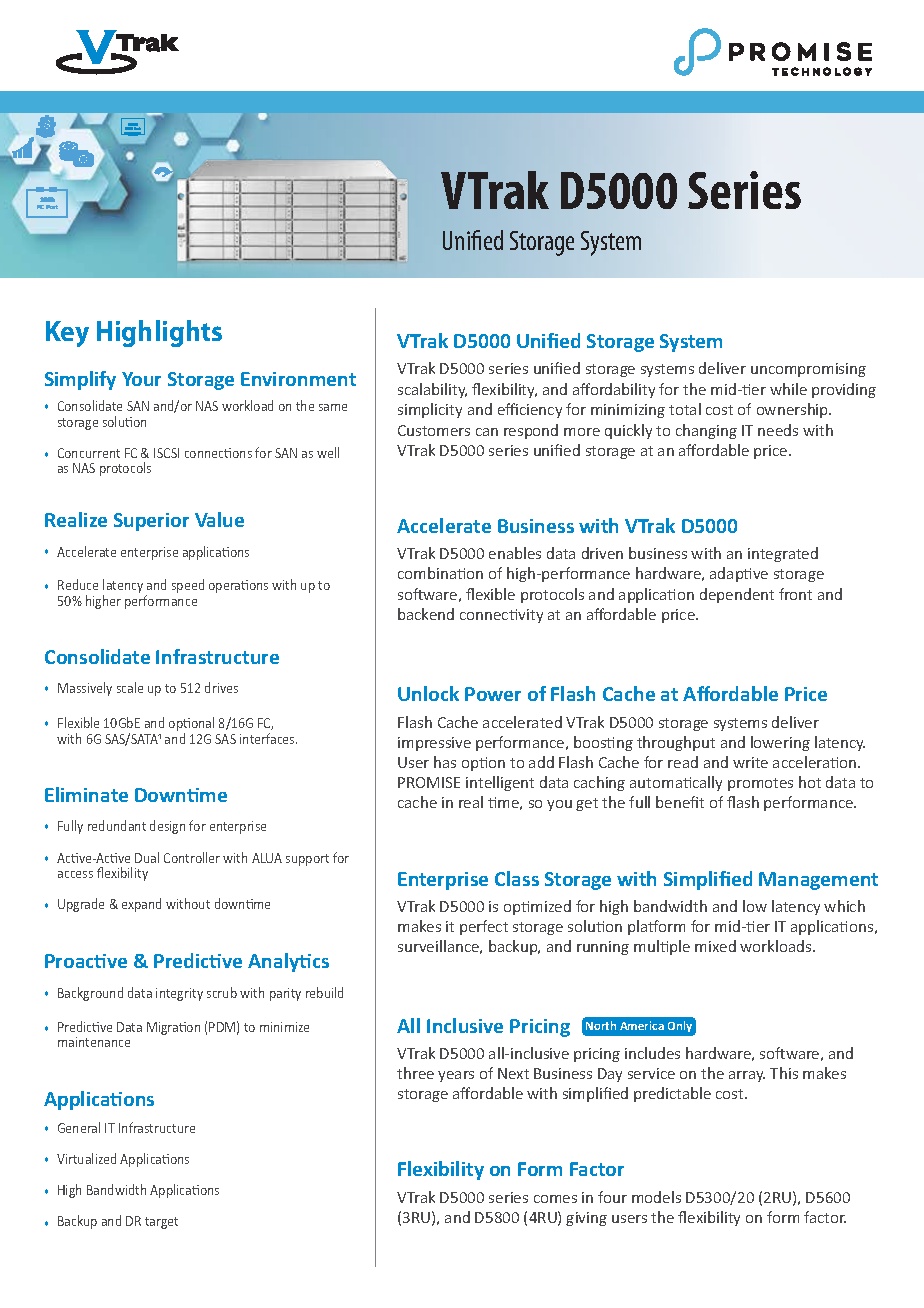  What do you see at coordinates (161, 1223) in the screenshot?
I see `target` at bounding box center [161, 1223].
